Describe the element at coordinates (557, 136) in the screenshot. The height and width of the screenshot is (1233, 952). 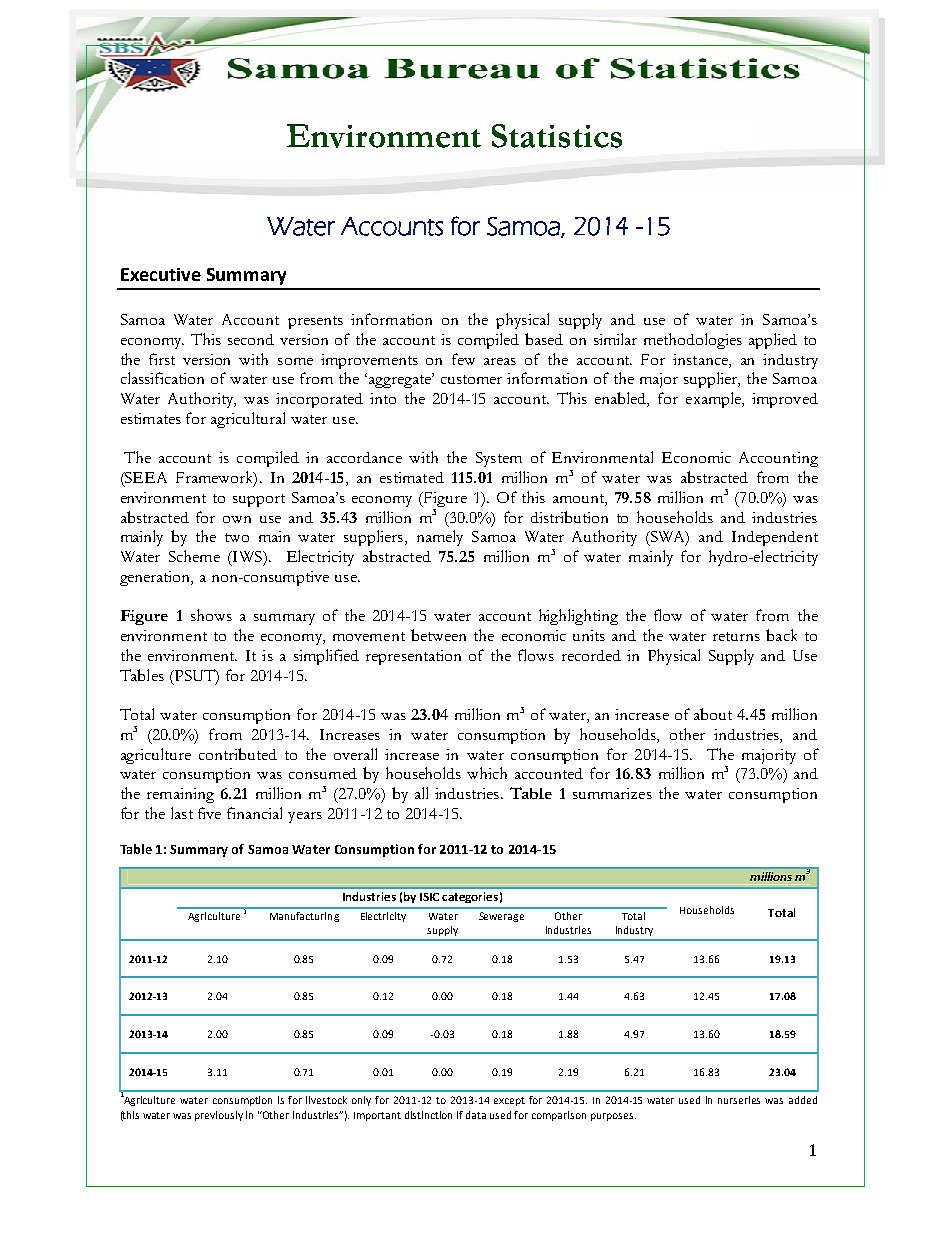
I see `Statistics` at that location.
